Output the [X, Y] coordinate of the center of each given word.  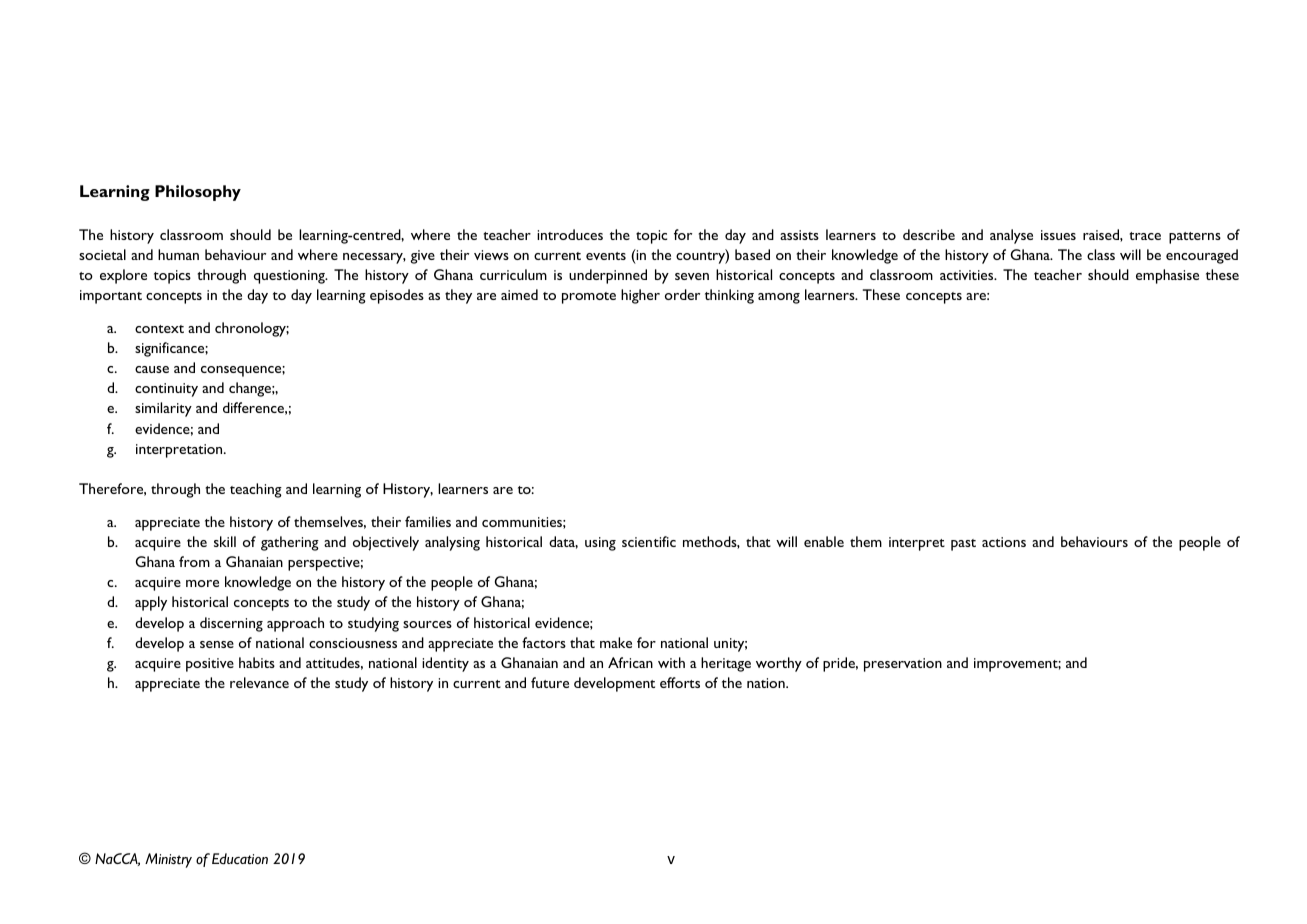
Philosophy [198, 193]
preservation [903, 665]
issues [1058, 235]
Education [240, 859]
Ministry [168, 860]
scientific [649, 541]
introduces [570, 234]
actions [1004, 542]
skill [225, 541]
